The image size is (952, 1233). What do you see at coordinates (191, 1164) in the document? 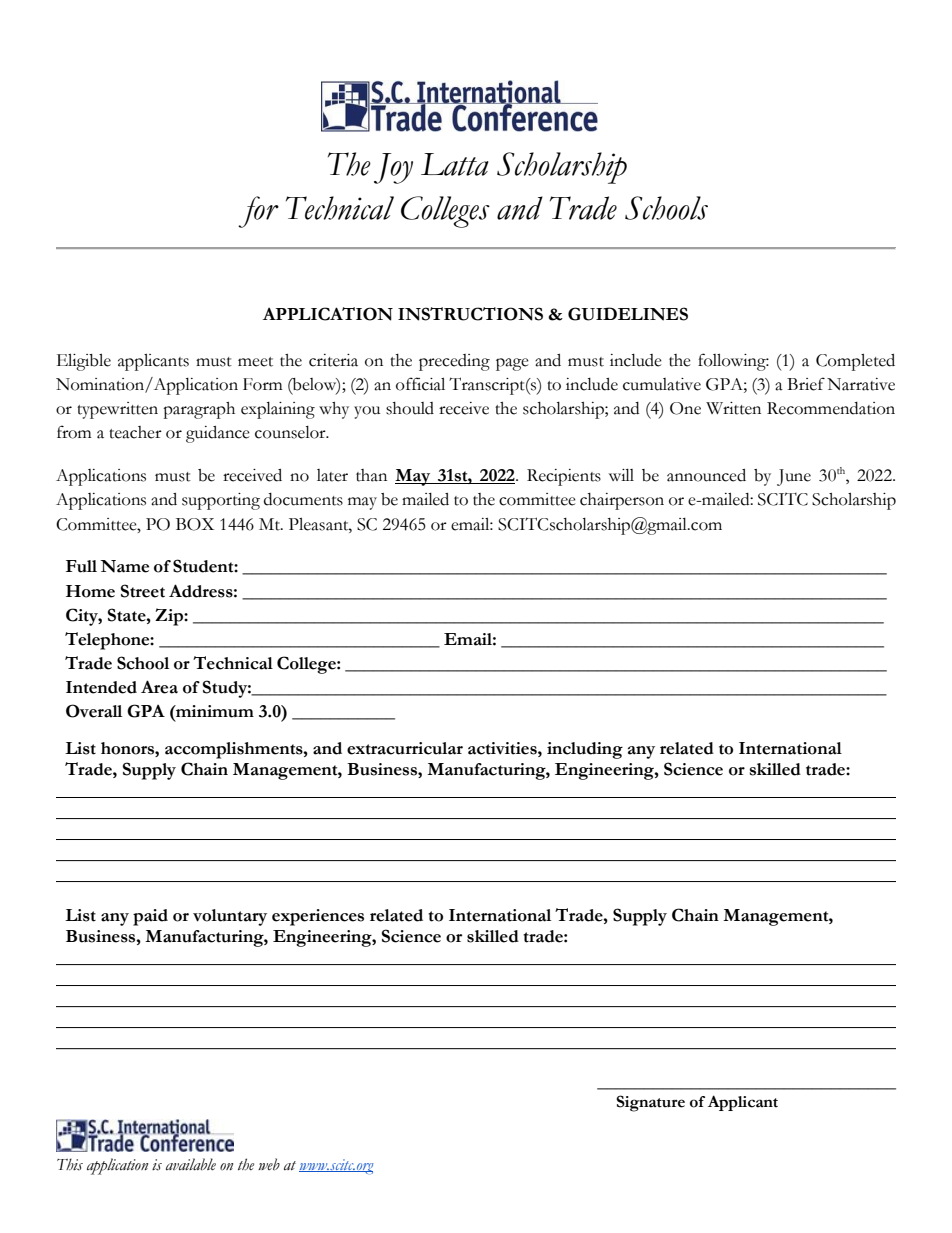
I see `available` at bounding box center [191, 1164].
